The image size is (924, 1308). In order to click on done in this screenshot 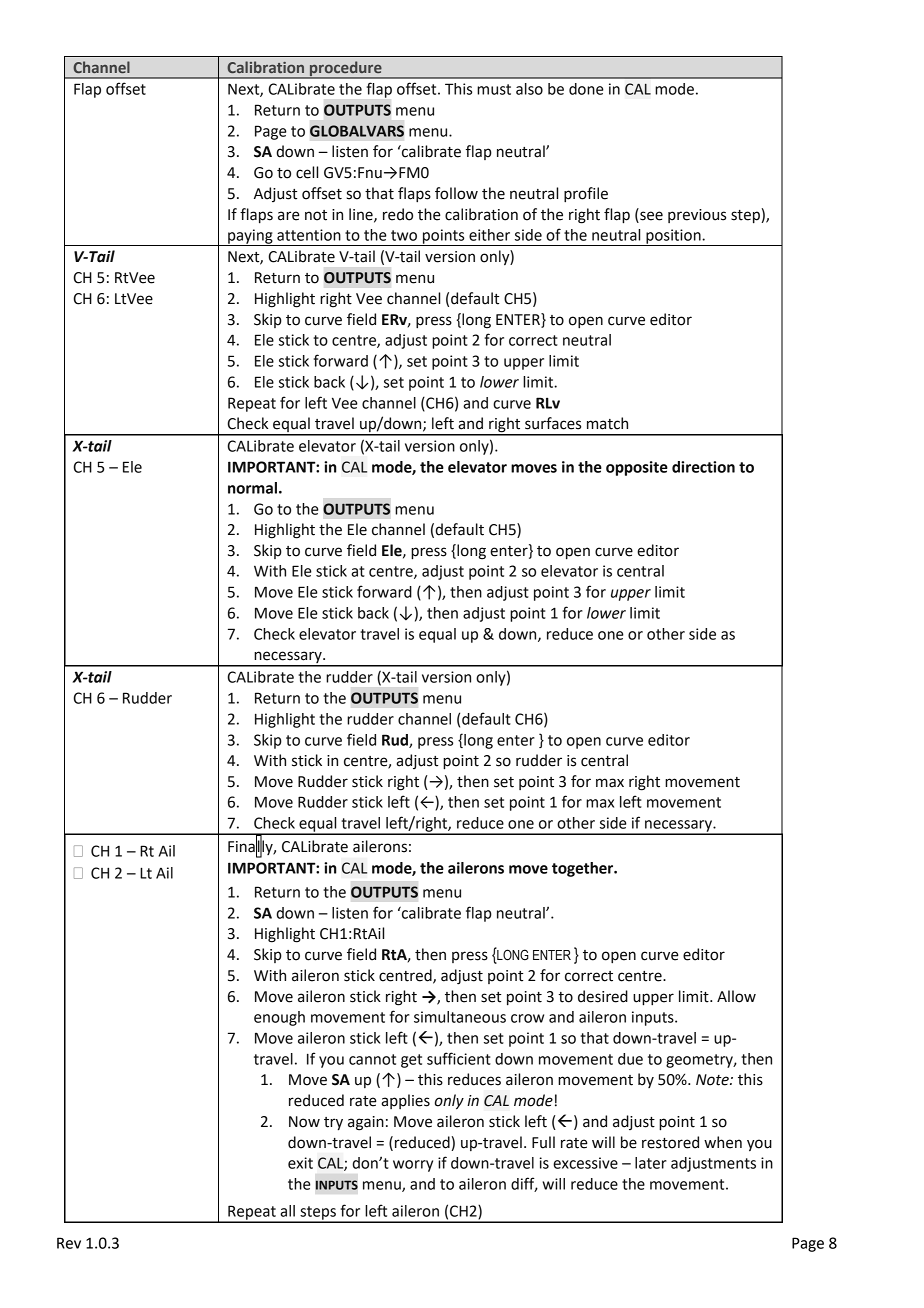, I will do `click(586, 89)`.
